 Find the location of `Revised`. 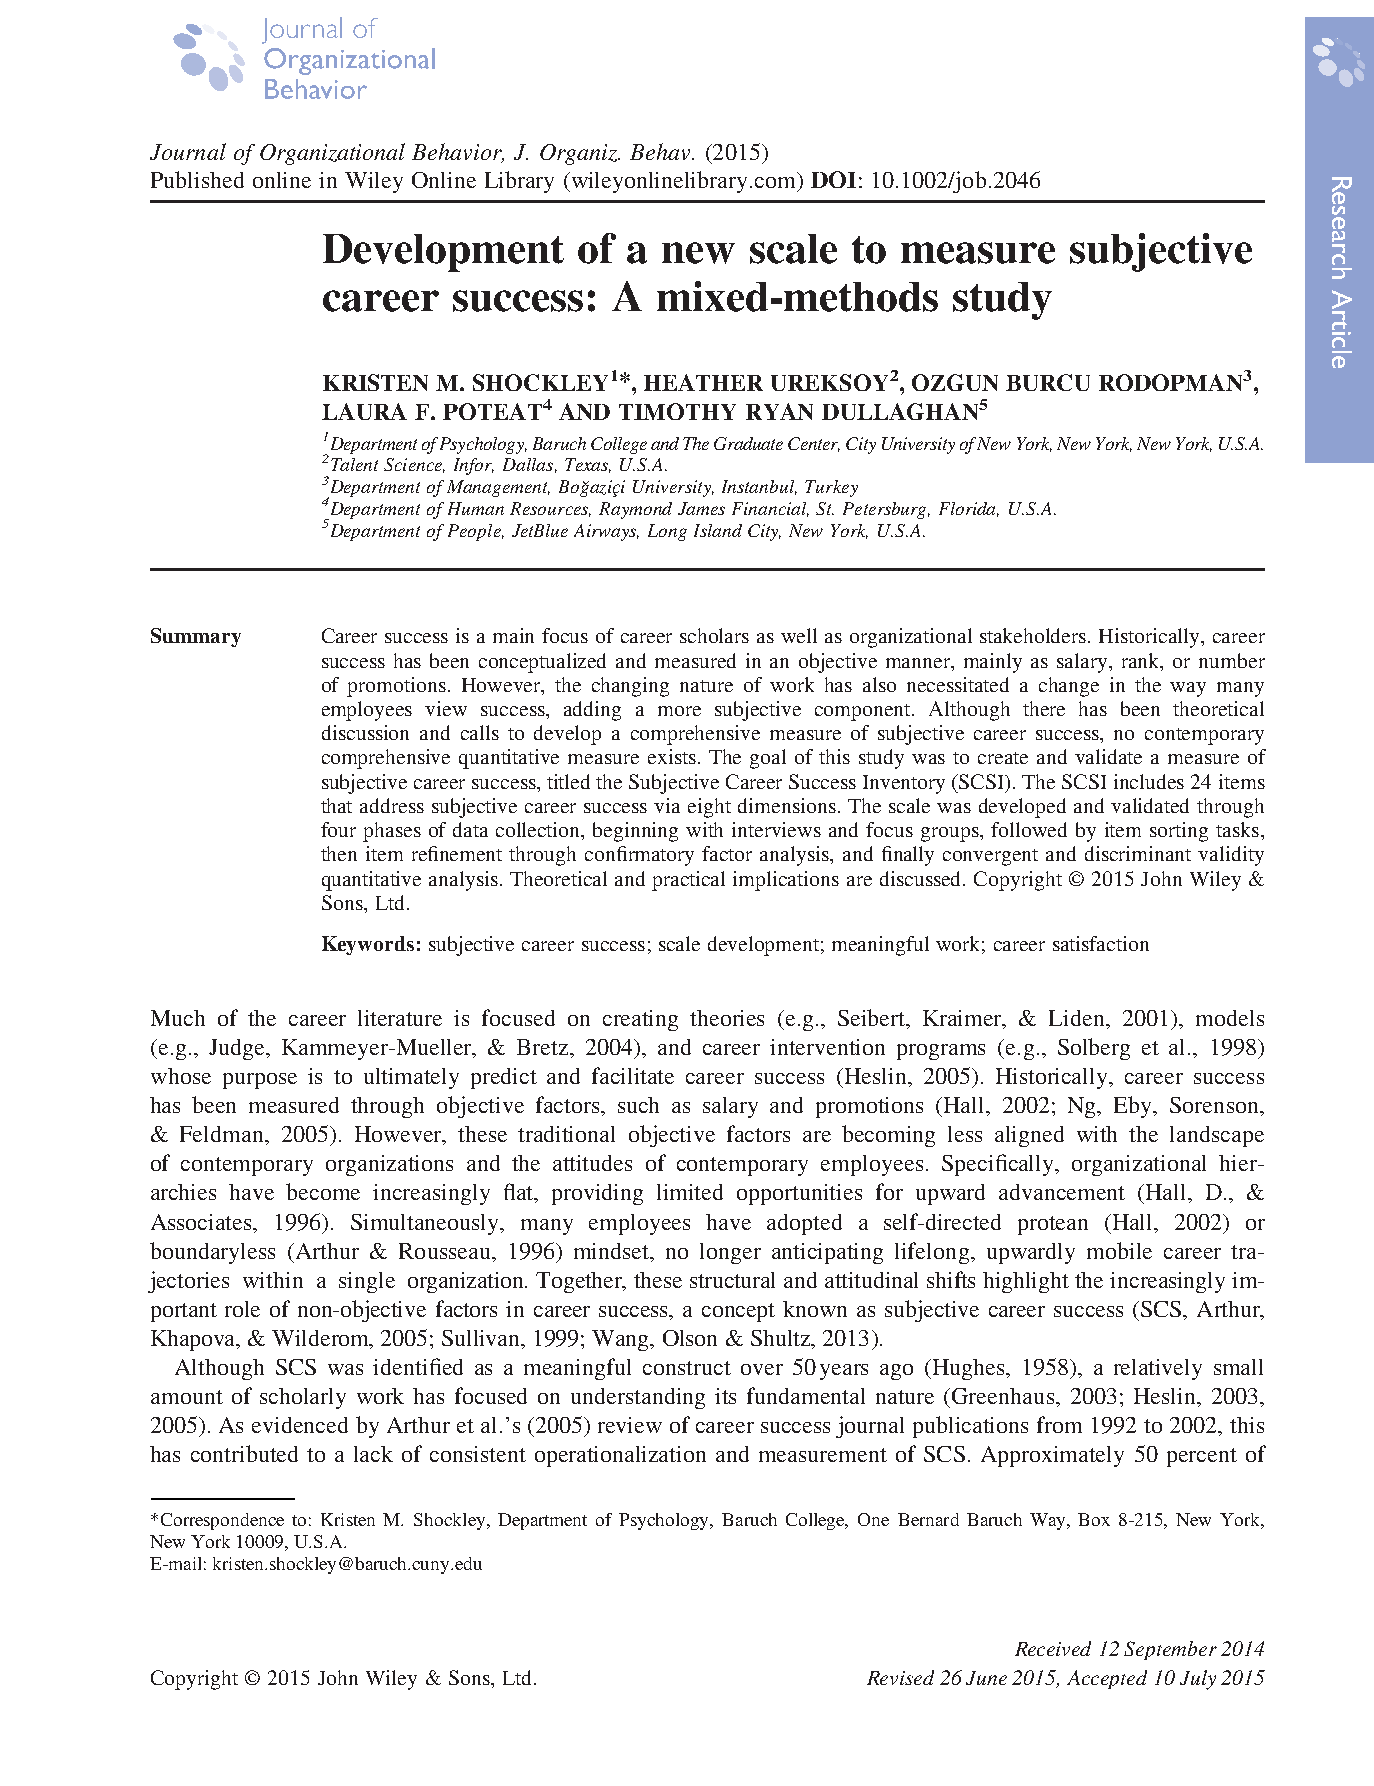

Revised is located at coordinates (900, 1677).
